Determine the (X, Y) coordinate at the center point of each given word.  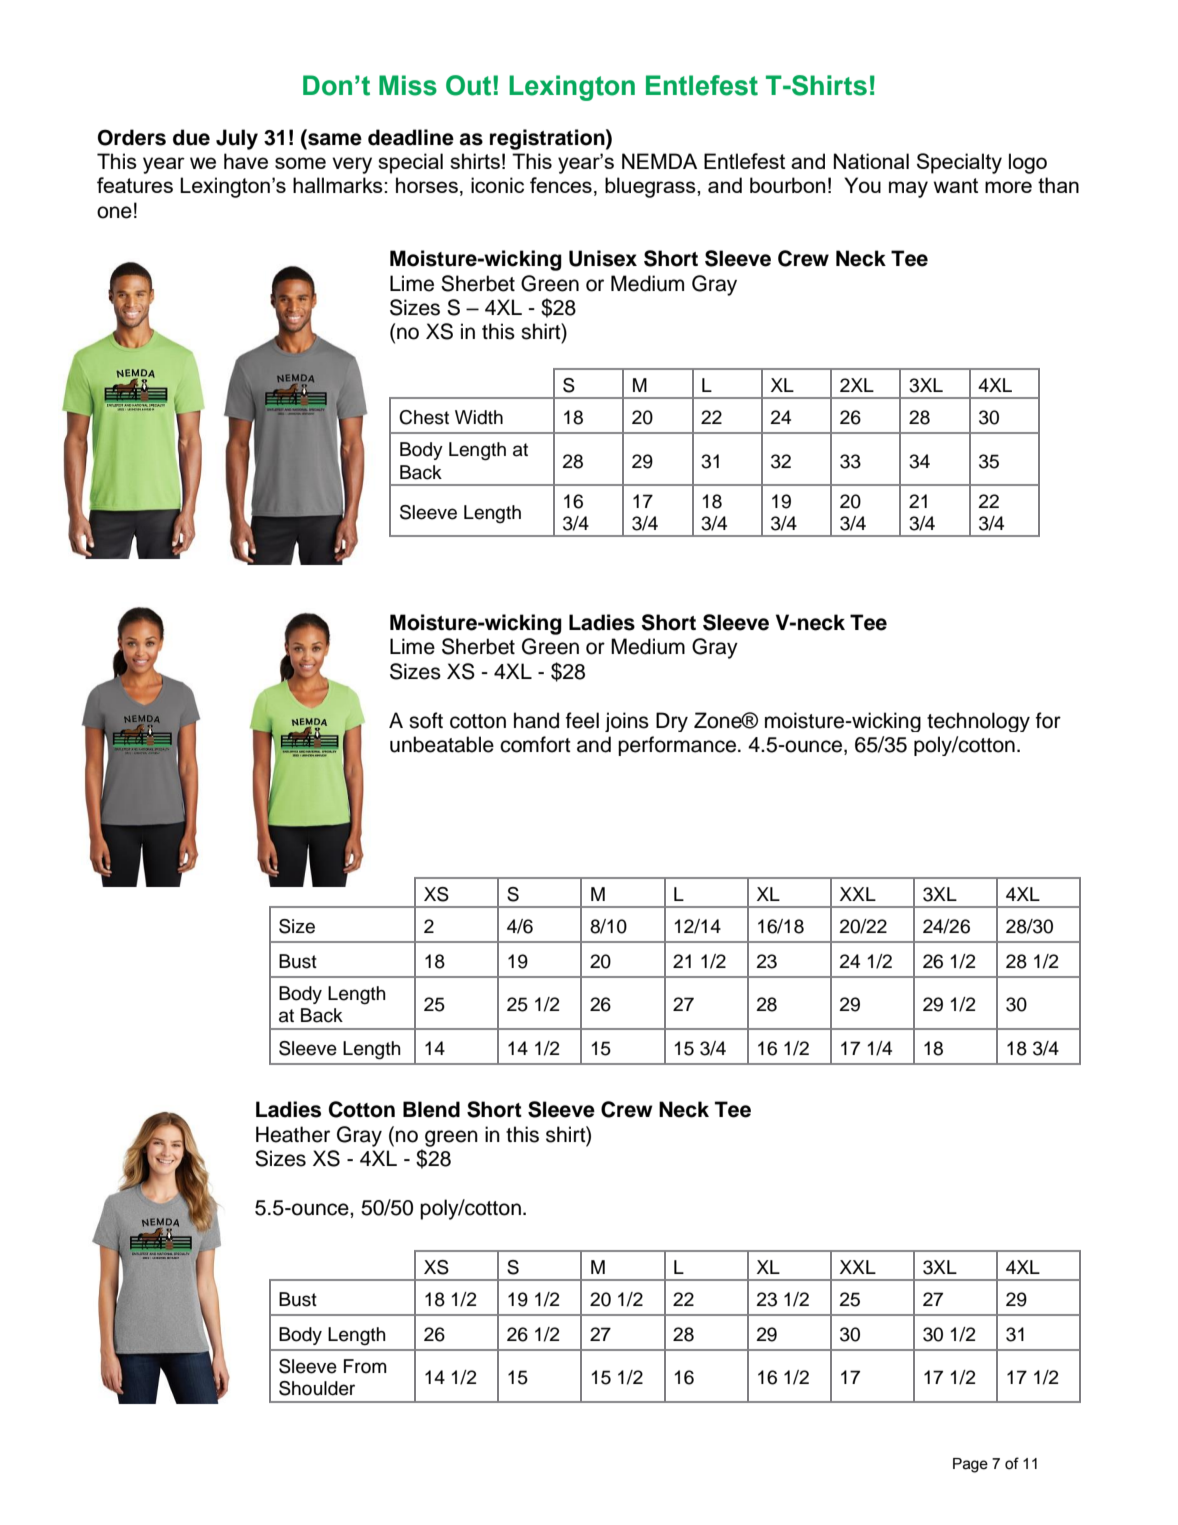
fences (561, 185)
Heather (293, 1134)
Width (479, 417)
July (237, 139)
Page (970, 1465)
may (908, 189)
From (365, 1366)
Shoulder (317, 1388)
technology (978, 722)
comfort (535, 744)
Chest (424, 417)
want (956, 185)
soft (426, 720)
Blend (431, 1109)
